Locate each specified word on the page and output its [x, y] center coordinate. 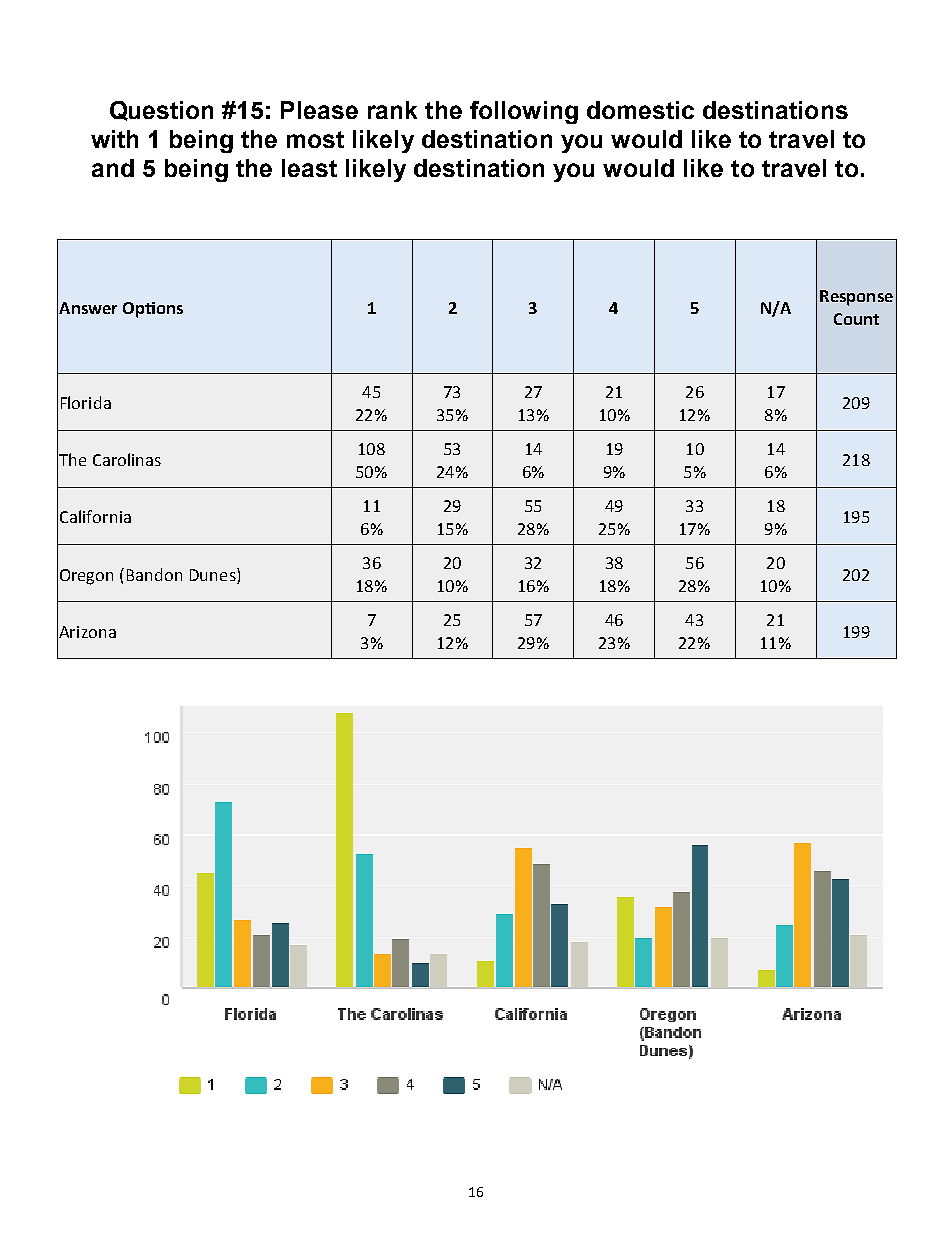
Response [856, 298]
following [524, 112]
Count [856, 319]
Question [161, 111]
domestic [640, 110]
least [309, 168]
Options [153, 310]
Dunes [214, 574]
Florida [86, 402]
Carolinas [127, 459]
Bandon [154, 574]
